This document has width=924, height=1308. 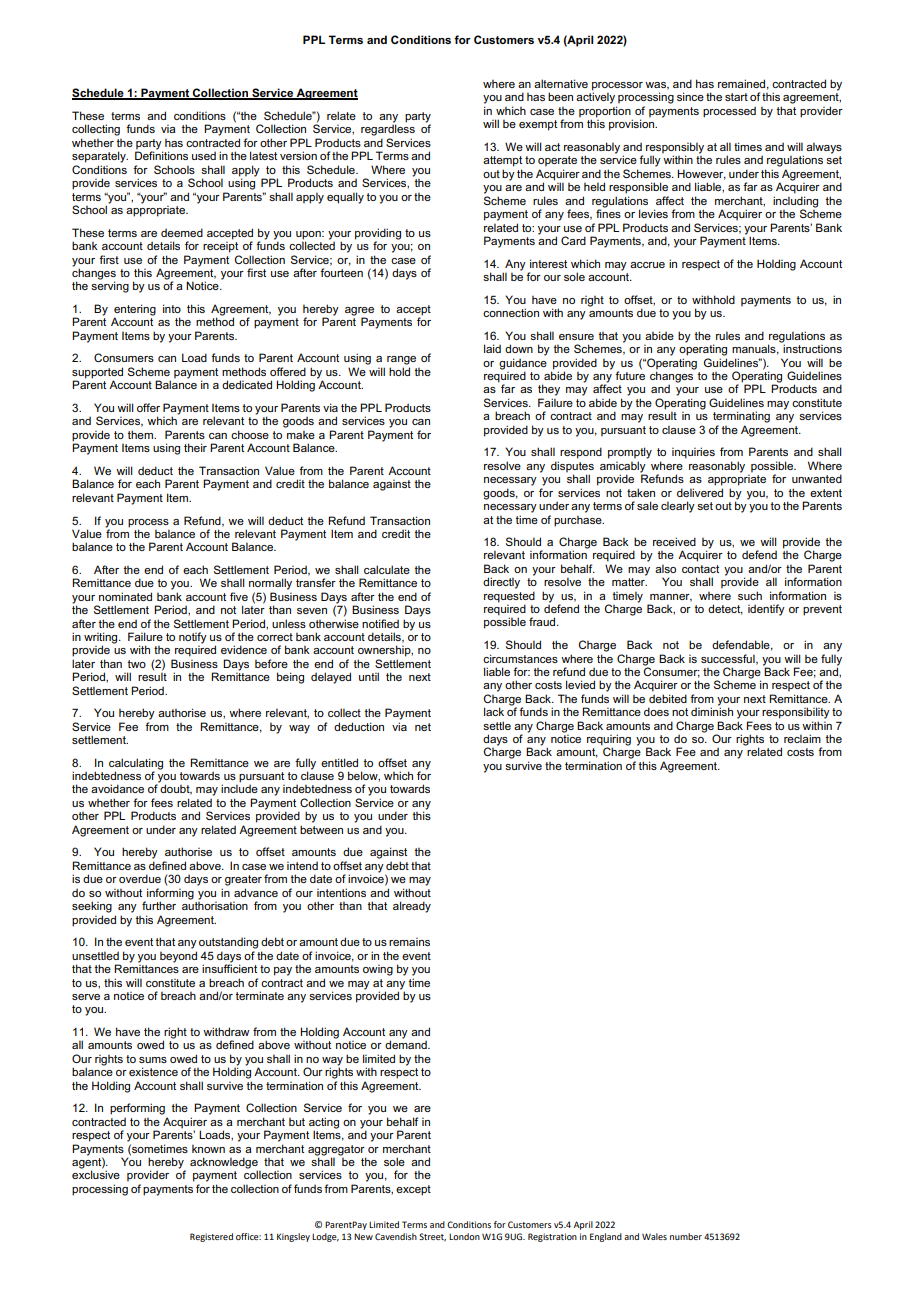 I want to click on London, so click(x=464, y=1236).
